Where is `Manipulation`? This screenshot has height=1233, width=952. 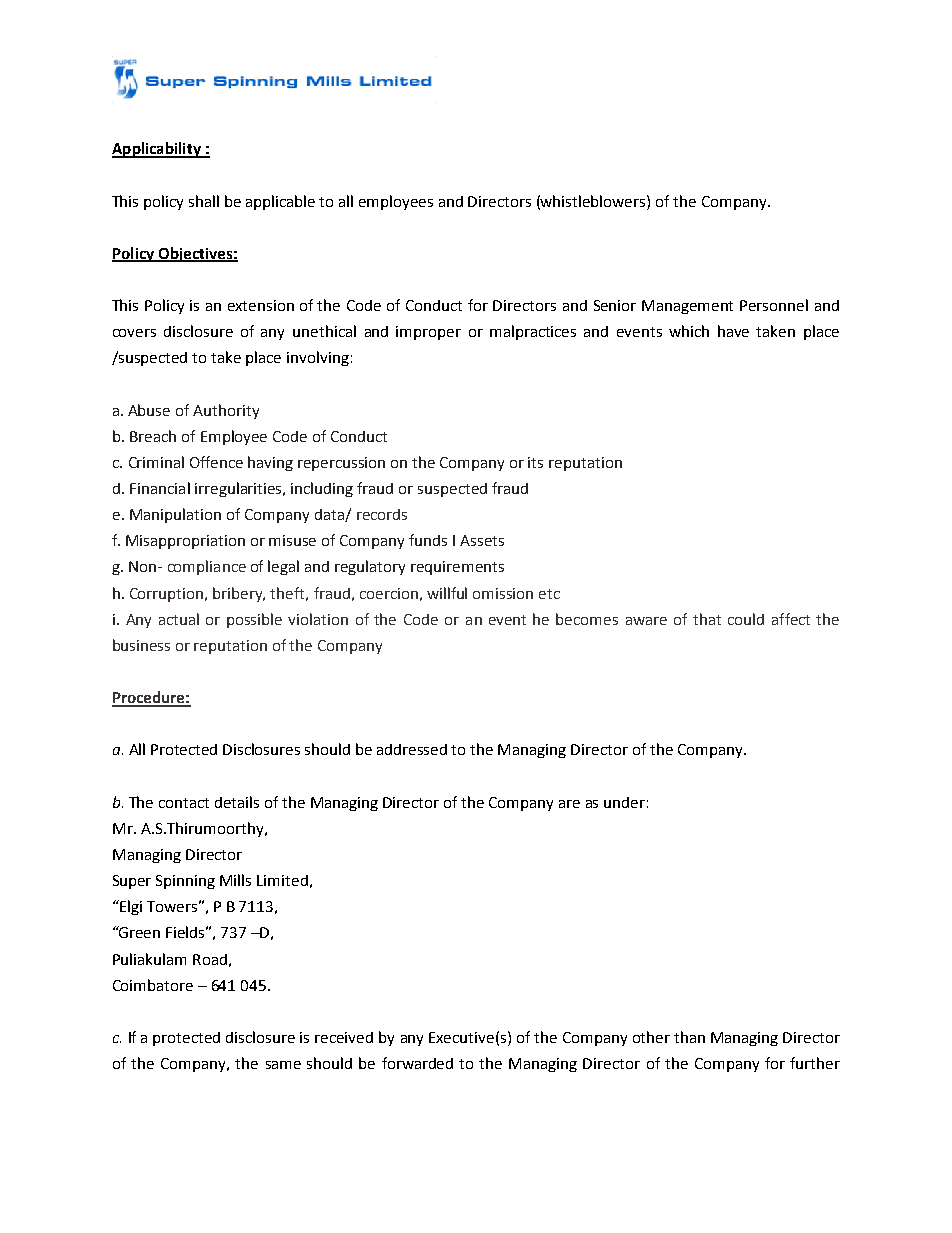
Manipulation is located at coordinates (175, 515).
